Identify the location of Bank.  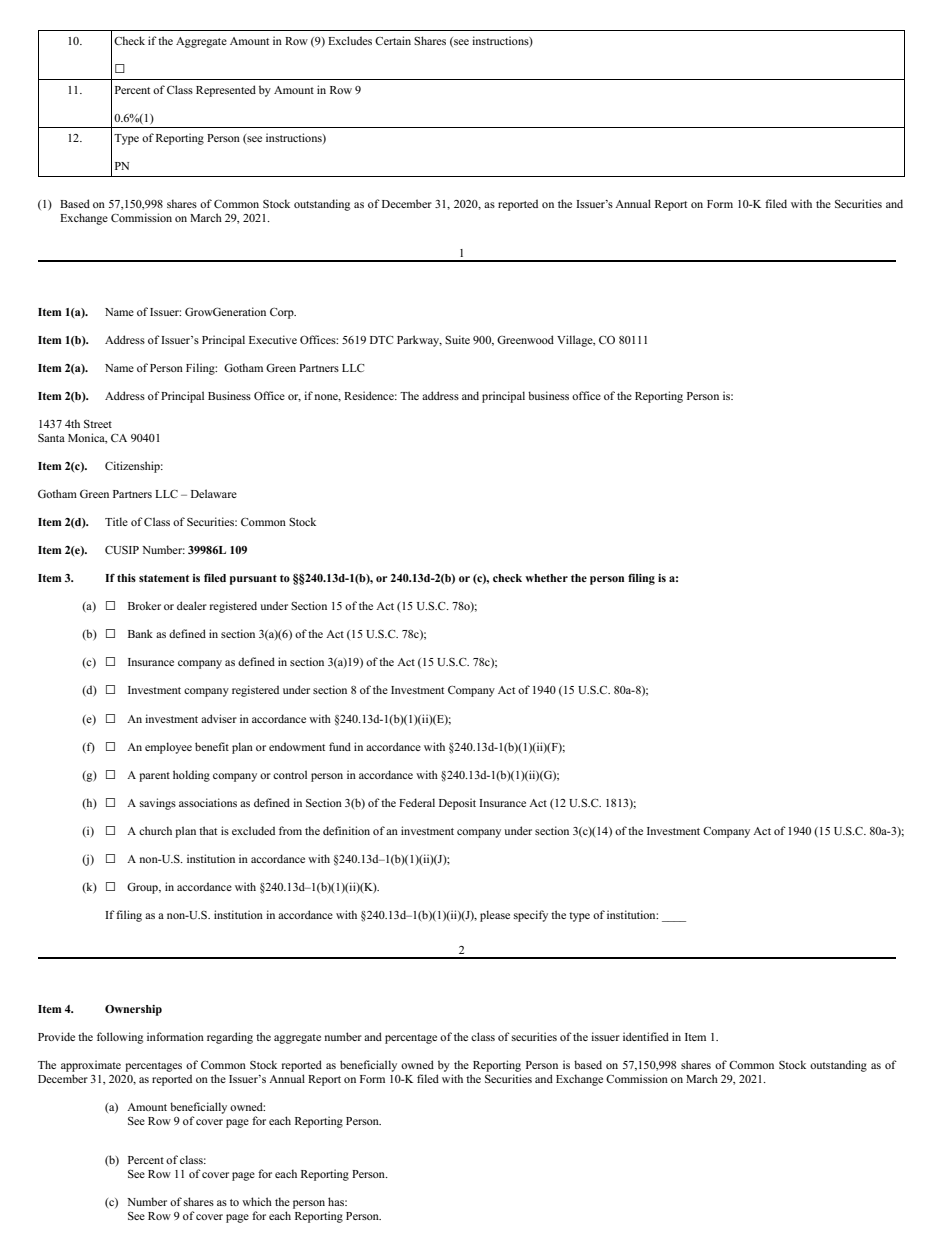
(140, 633).
